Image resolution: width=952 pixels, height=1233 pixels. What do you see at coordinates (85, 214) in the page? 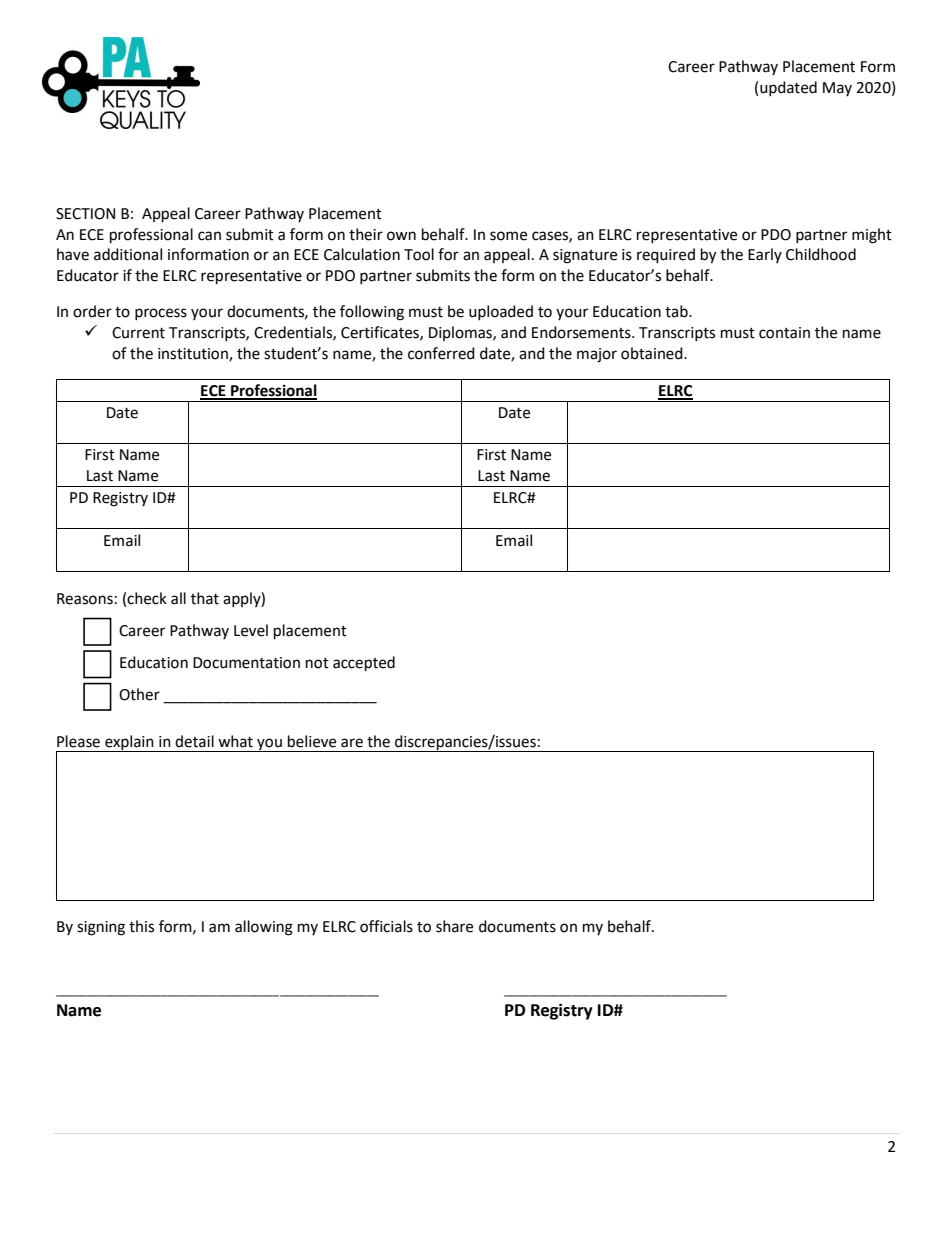
I see `SECTION` at bounding box center [85, 214].
